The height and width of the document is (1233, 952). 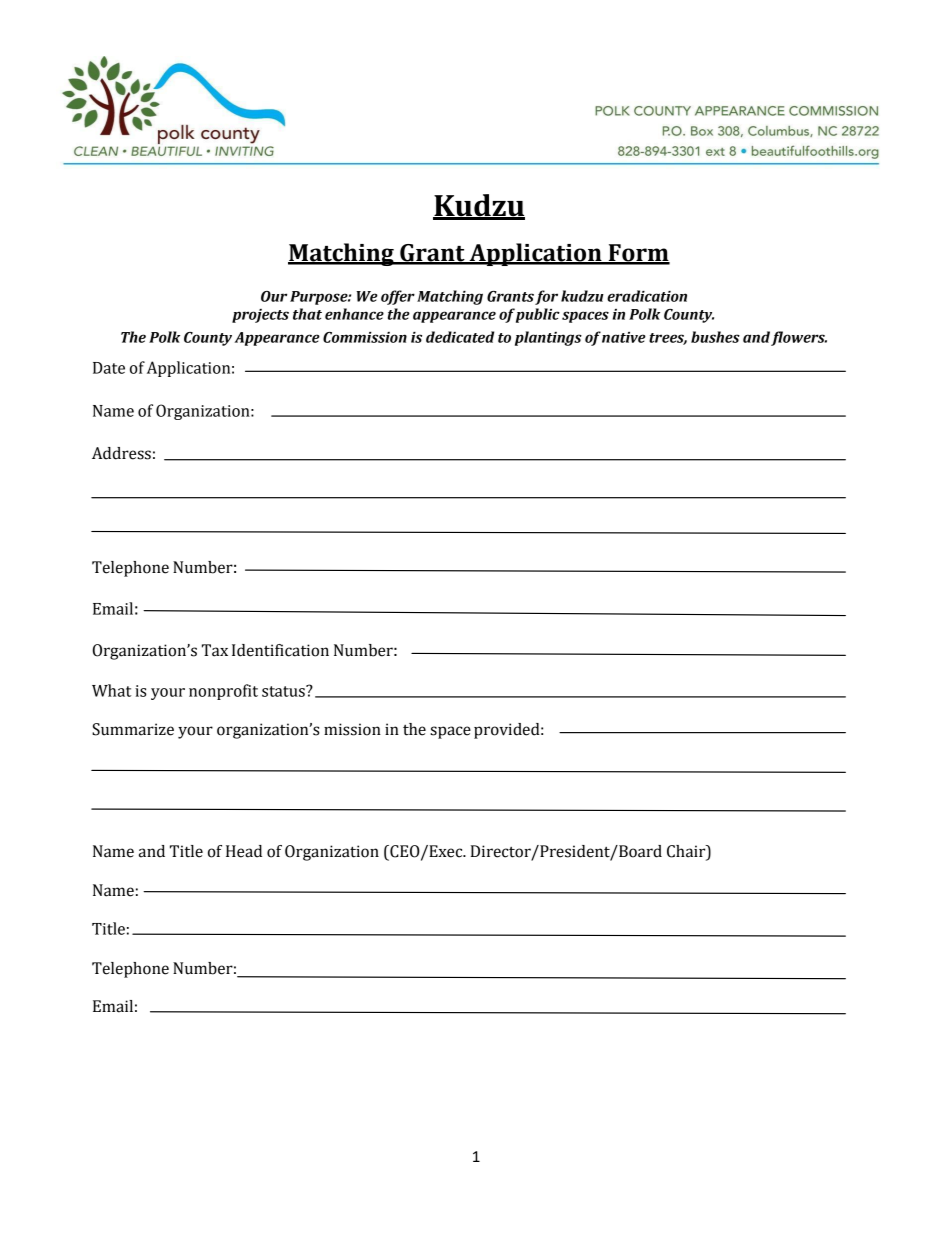 What do you see at coordinates (624, 337) in the document?
I see `native` at bounding box center [624, 337].
